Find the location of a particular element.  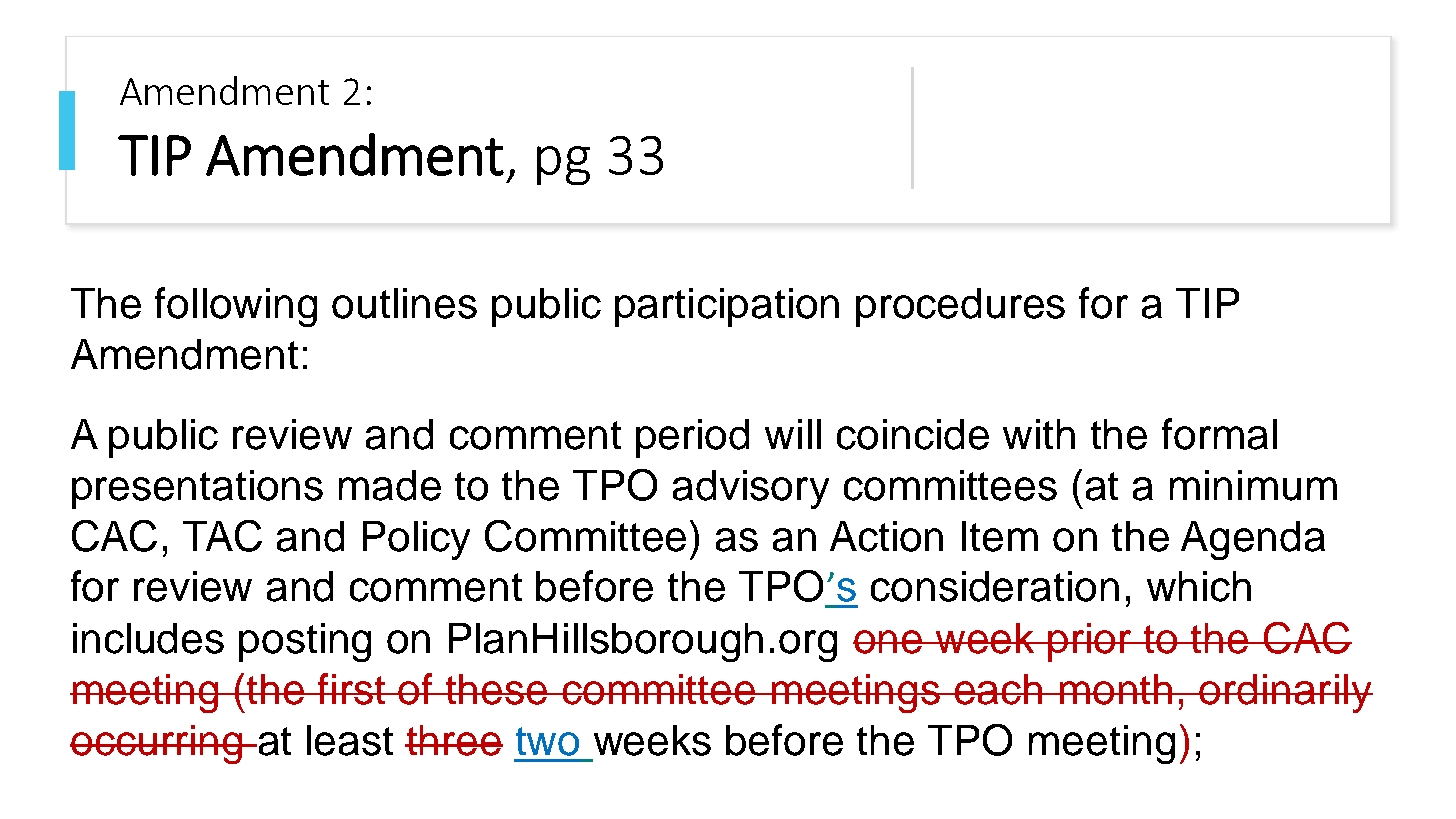

least is located at coordinates (350, 740).
